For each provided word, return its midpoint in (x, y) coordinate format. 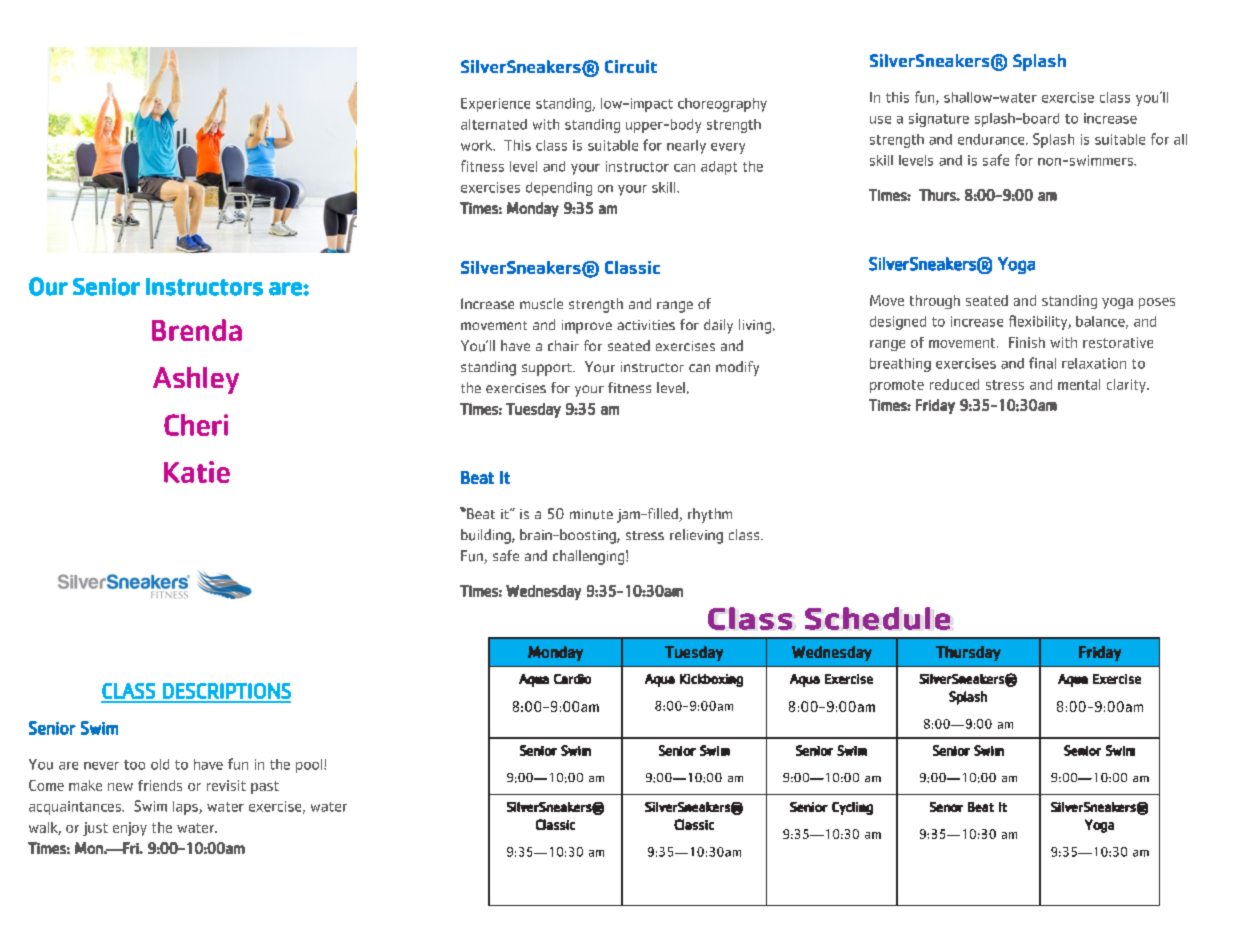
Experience (495, 105)
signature (939, 120)
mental (1079, 384)
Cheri (196, 425)
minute (591, 514)
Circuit (631, 66)
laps (186, 808)
